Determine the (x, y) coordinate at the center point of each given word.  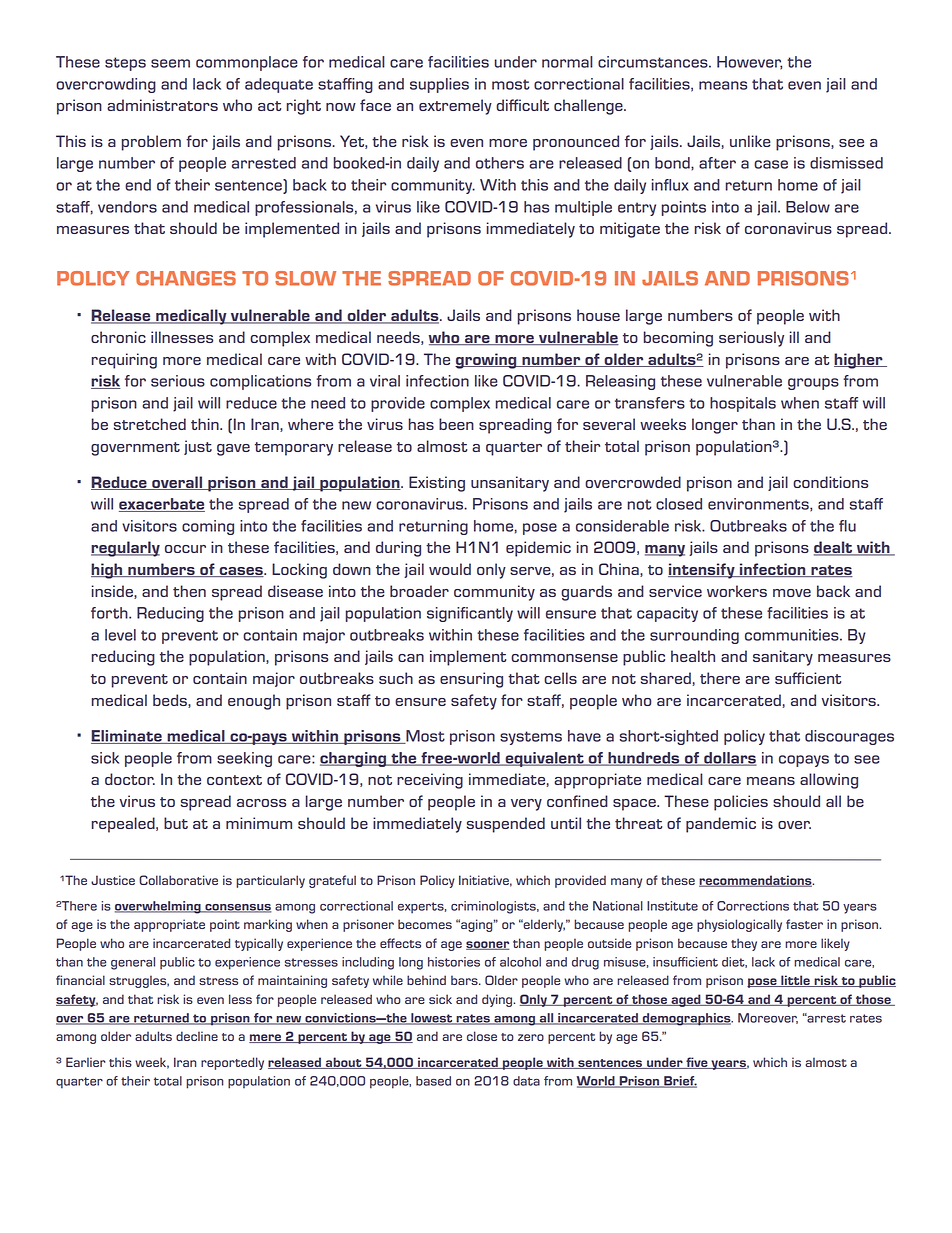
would (450, 569)
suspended (506, 825)
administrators (162, 105)
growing (487, 361)
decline (197, 1036)
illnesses (182, 337)
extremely (455, 107)
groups (813, 384)
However (749, 63)
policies (741, 803)
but (176, 823)
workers (737, 591)
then (189, 591)
